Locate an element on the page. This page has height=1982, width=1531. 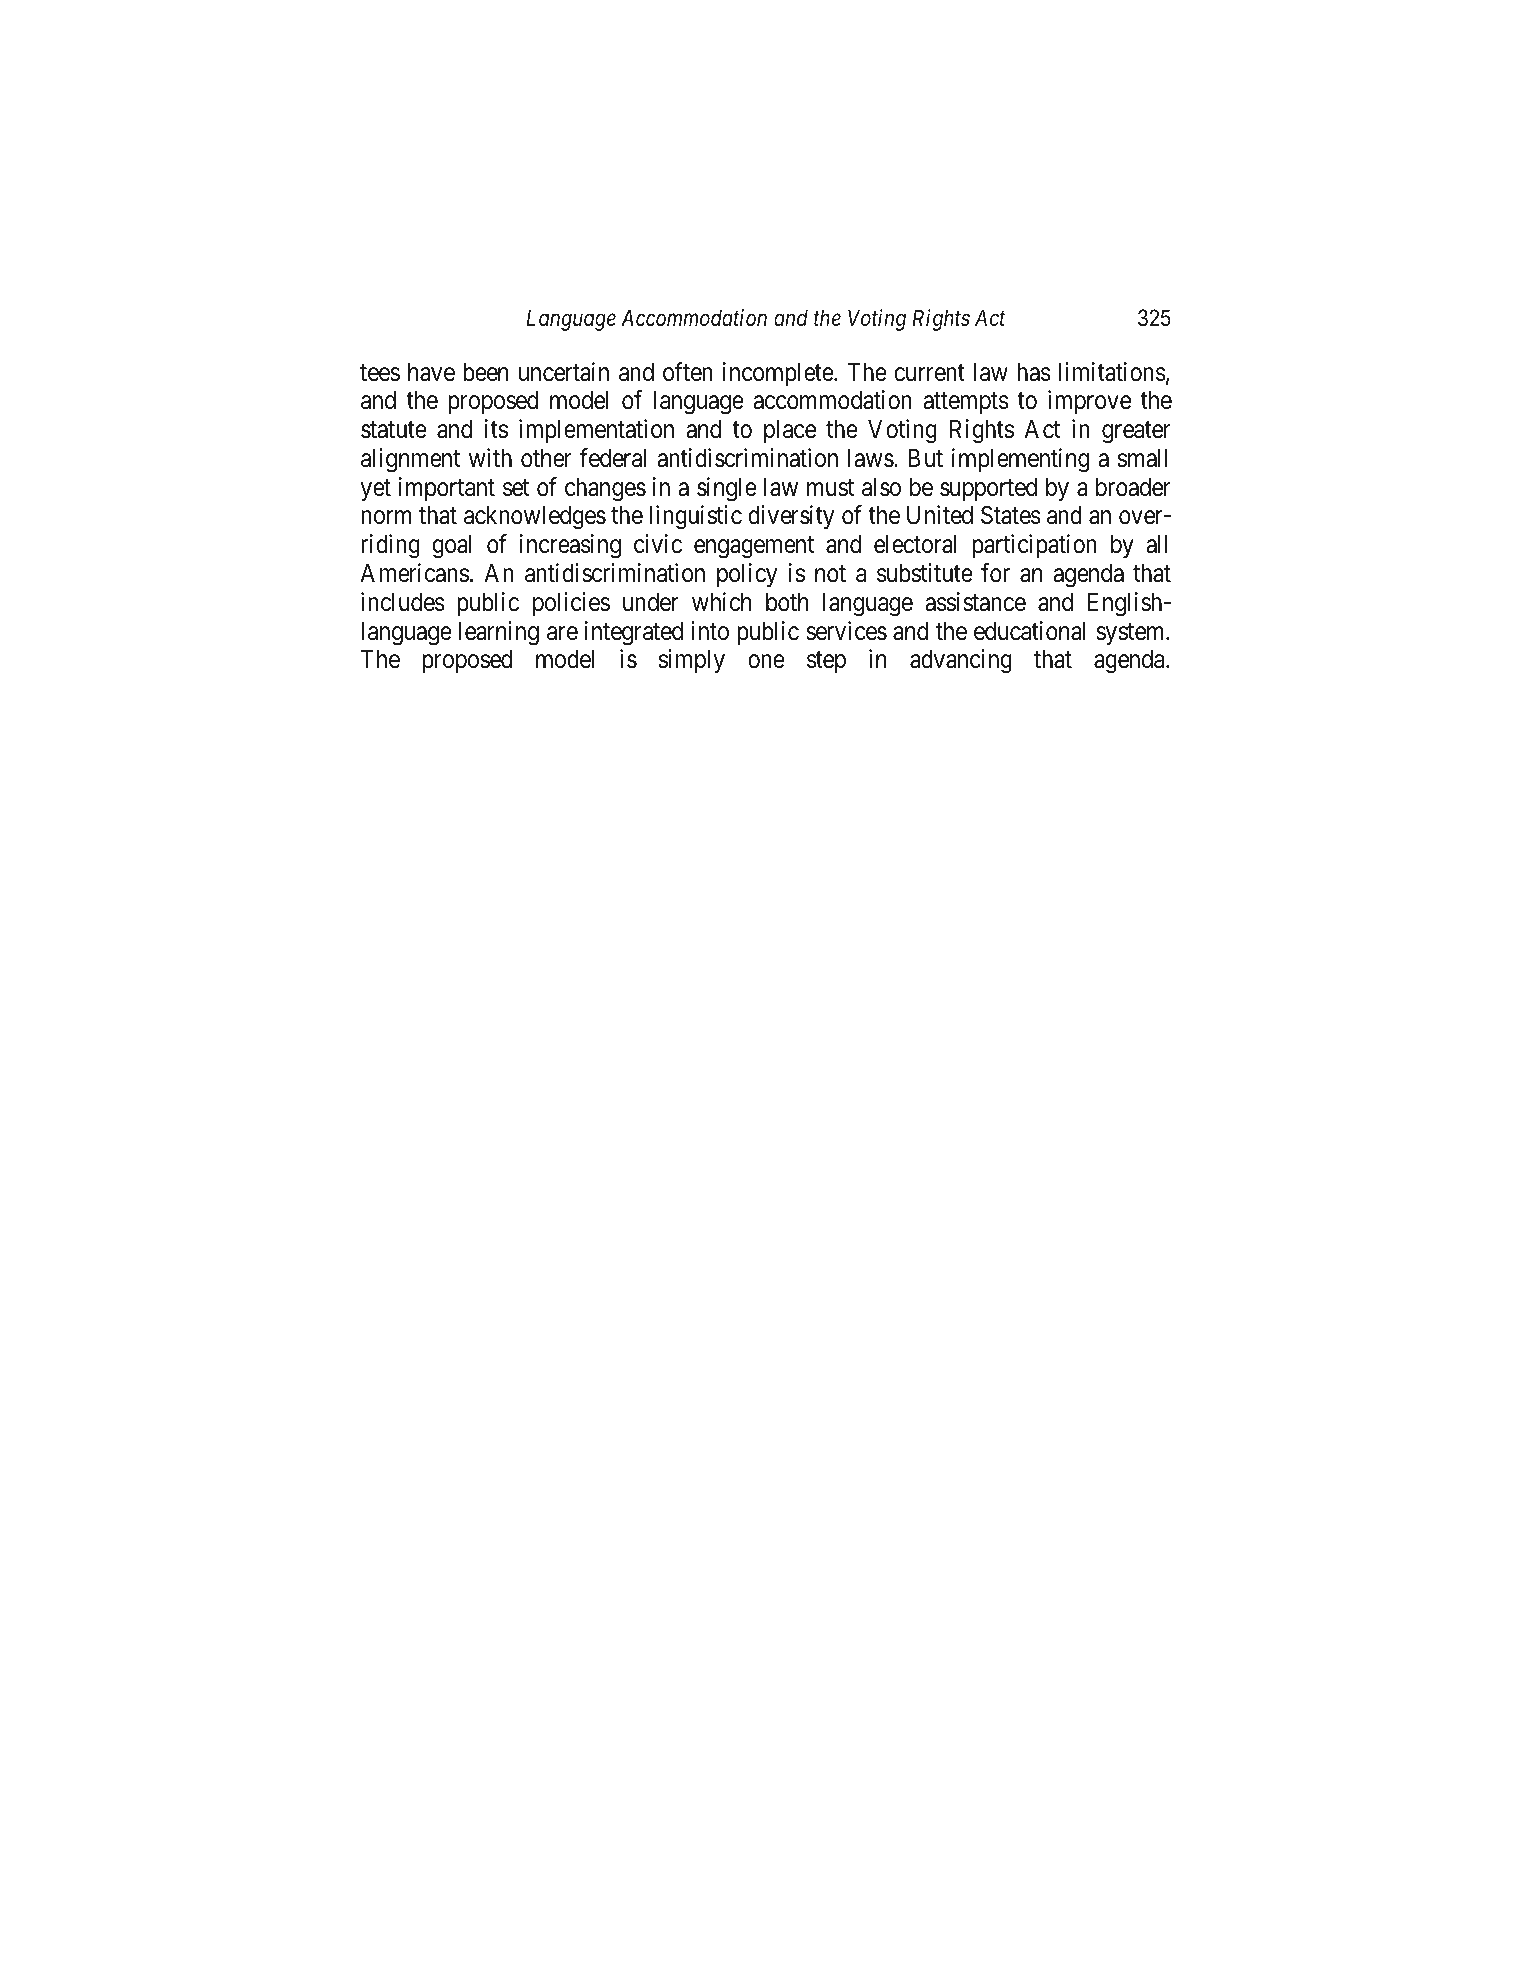
single is located at coordinates (727, 489).
